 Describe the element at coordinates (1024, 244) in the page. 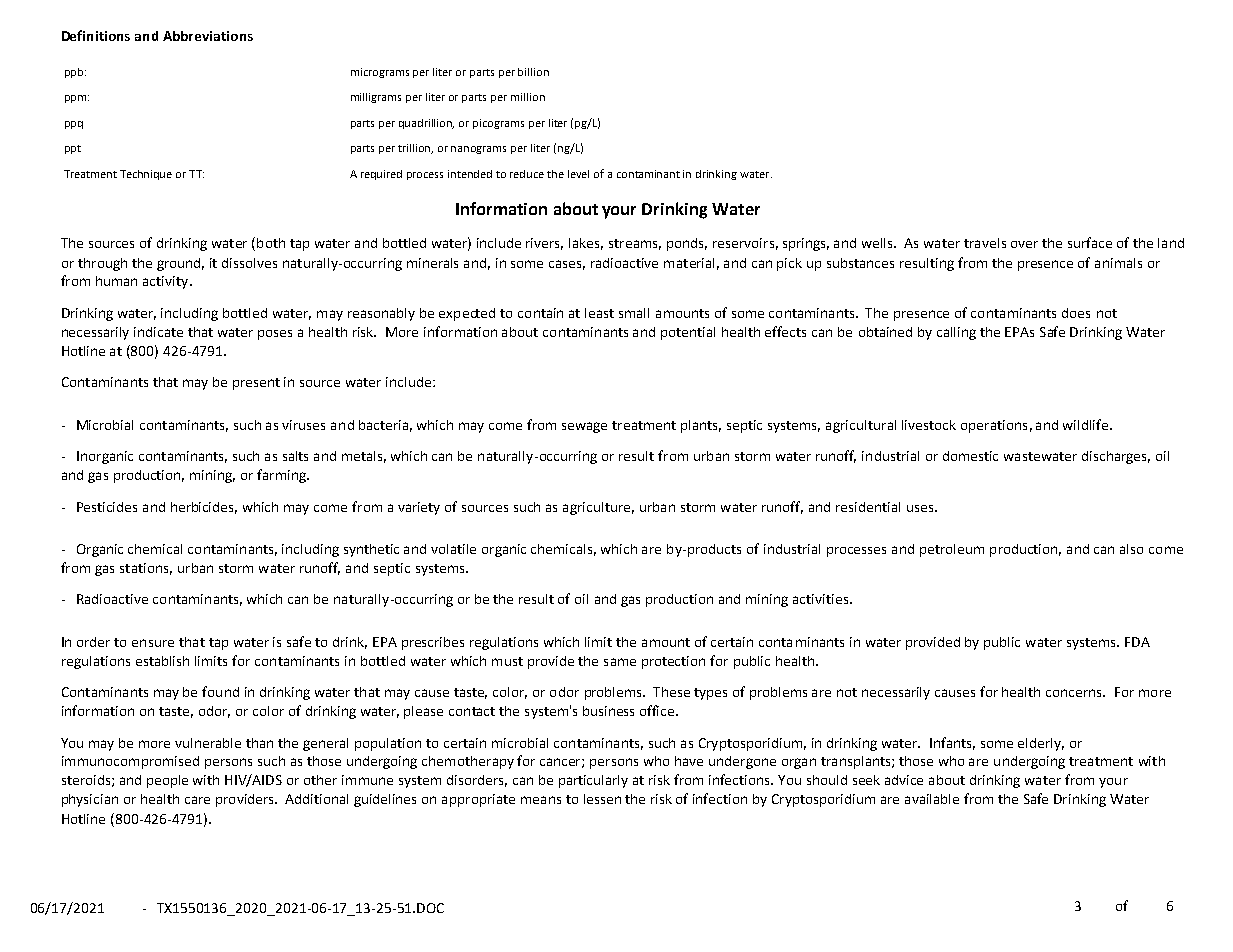

I see `over` at that location.
